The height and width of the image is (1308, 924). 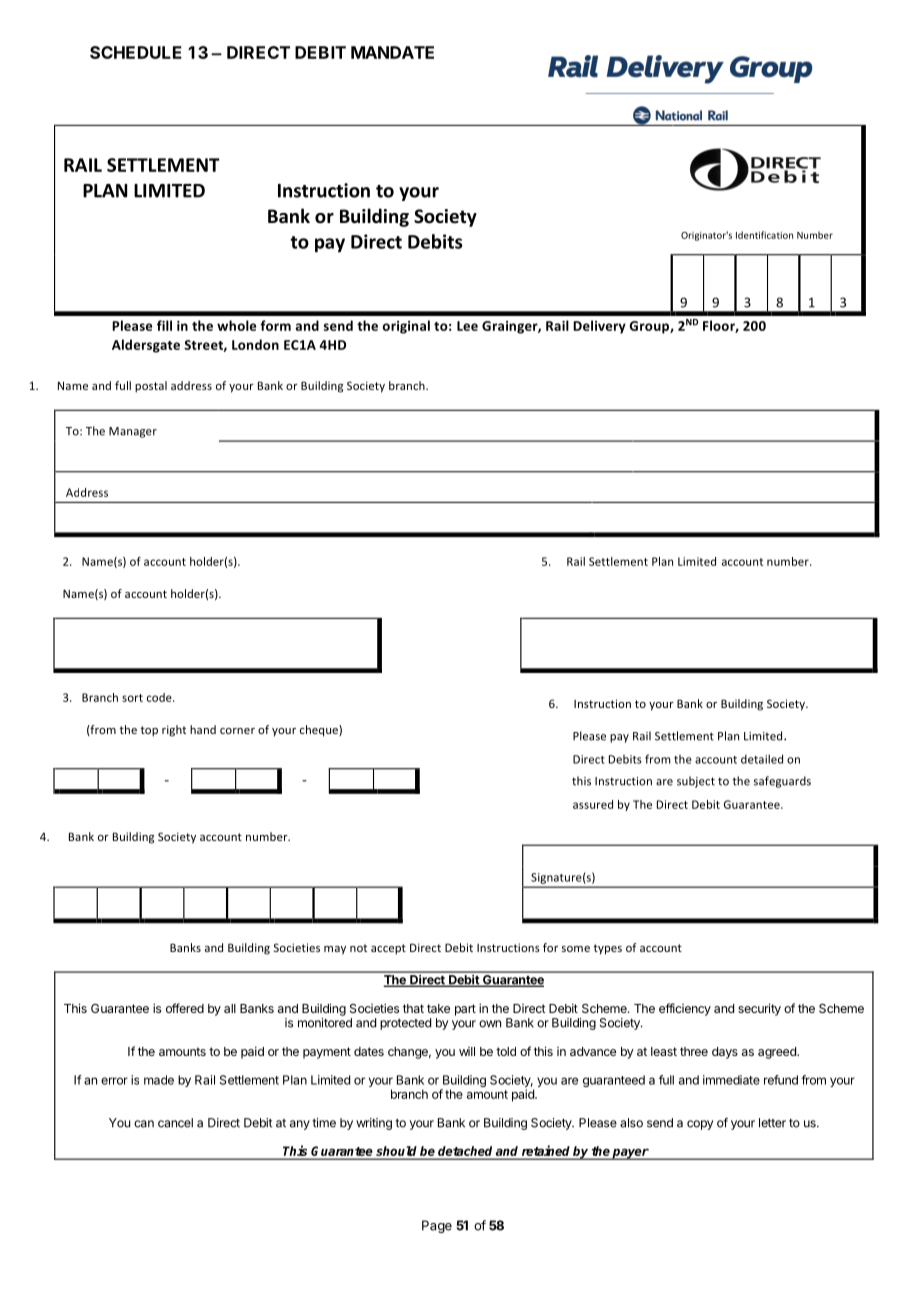 I want to click on Delivery, so click(x=599, y=327).
